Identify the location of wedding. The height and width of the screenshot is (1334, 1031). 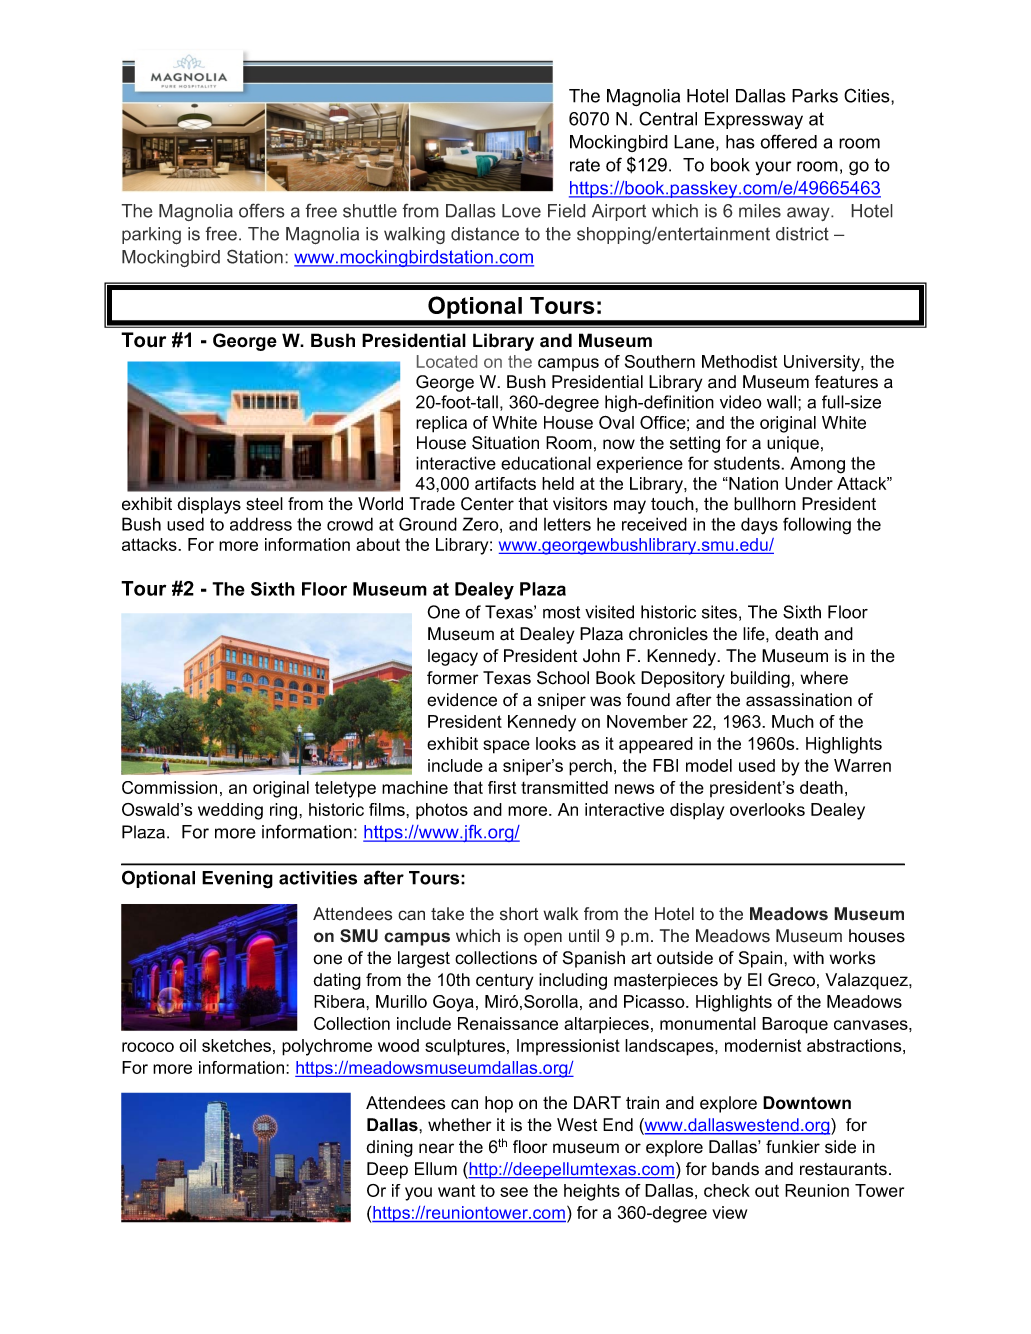
(230, 811).
